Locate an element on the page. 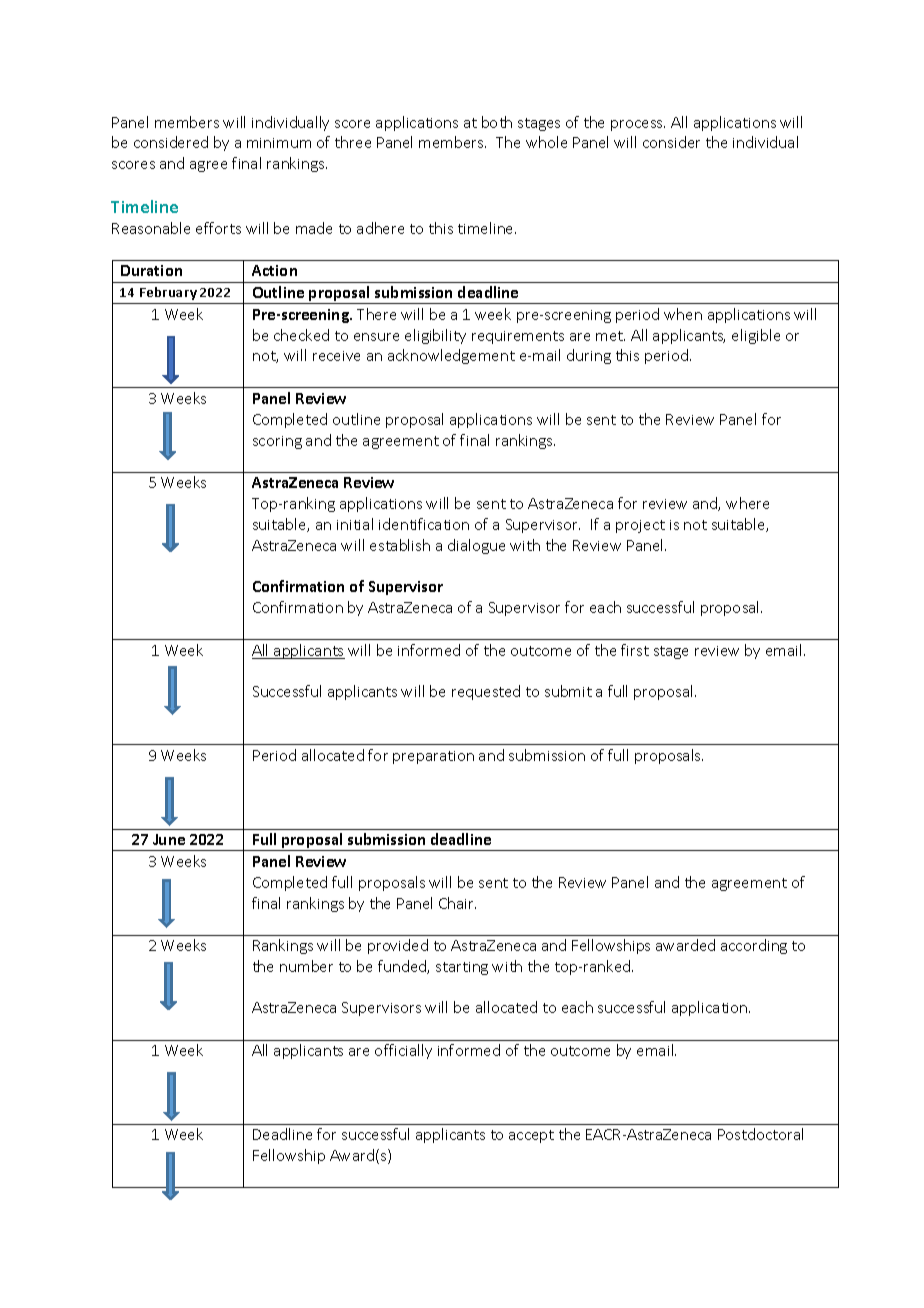 The height and width of the document is (1308, 924). minimum is located at coordinates (279, 143).
